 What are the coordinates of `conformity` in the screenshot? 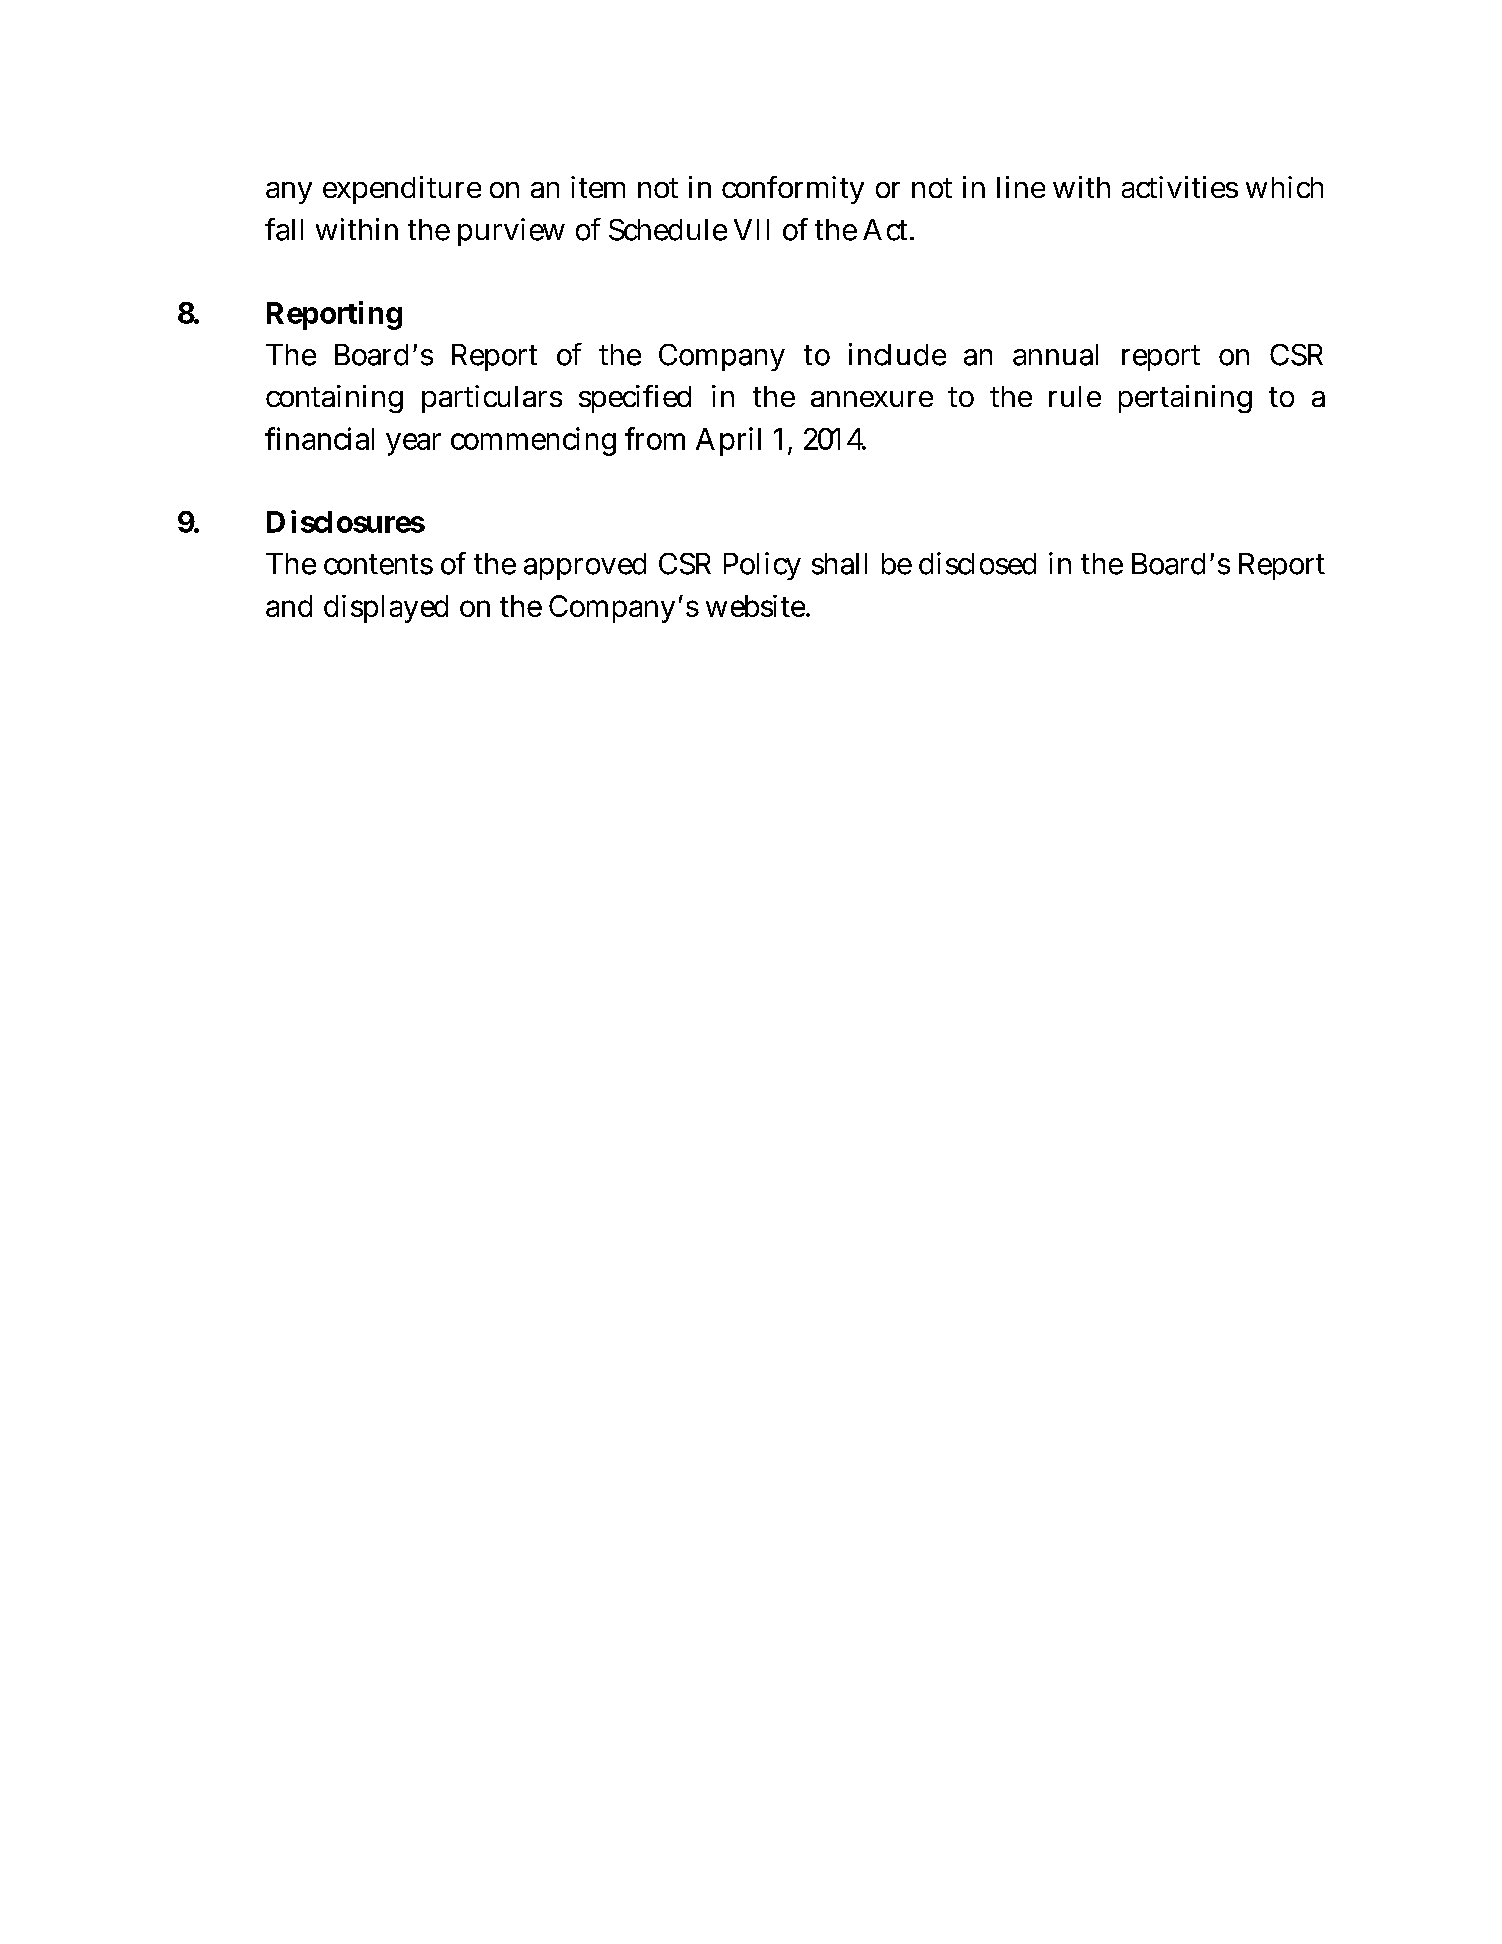 It's located at (793, 190).
